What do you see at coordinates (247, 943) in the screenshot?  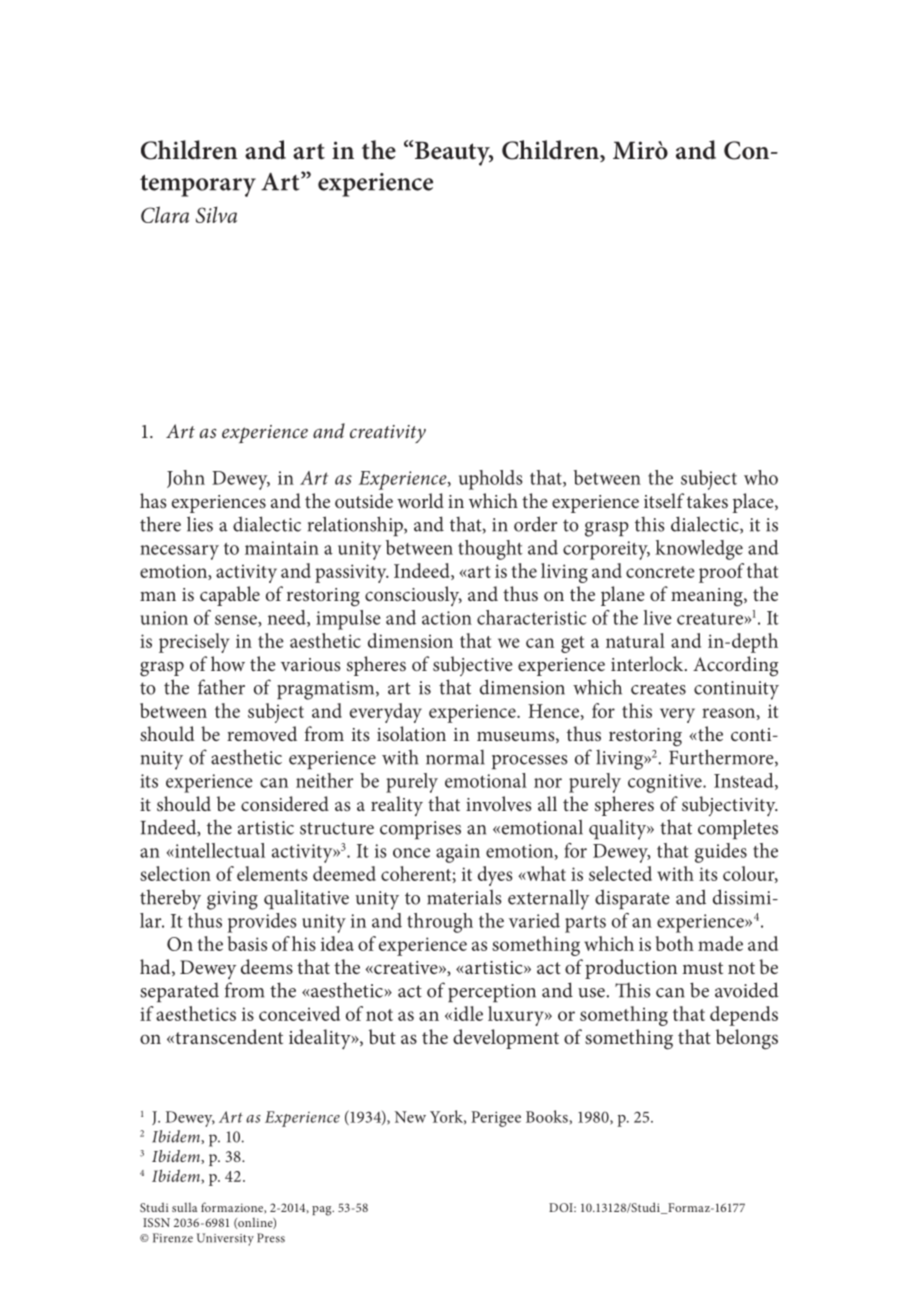 I see `basis` at bounding box center [247, 943].
